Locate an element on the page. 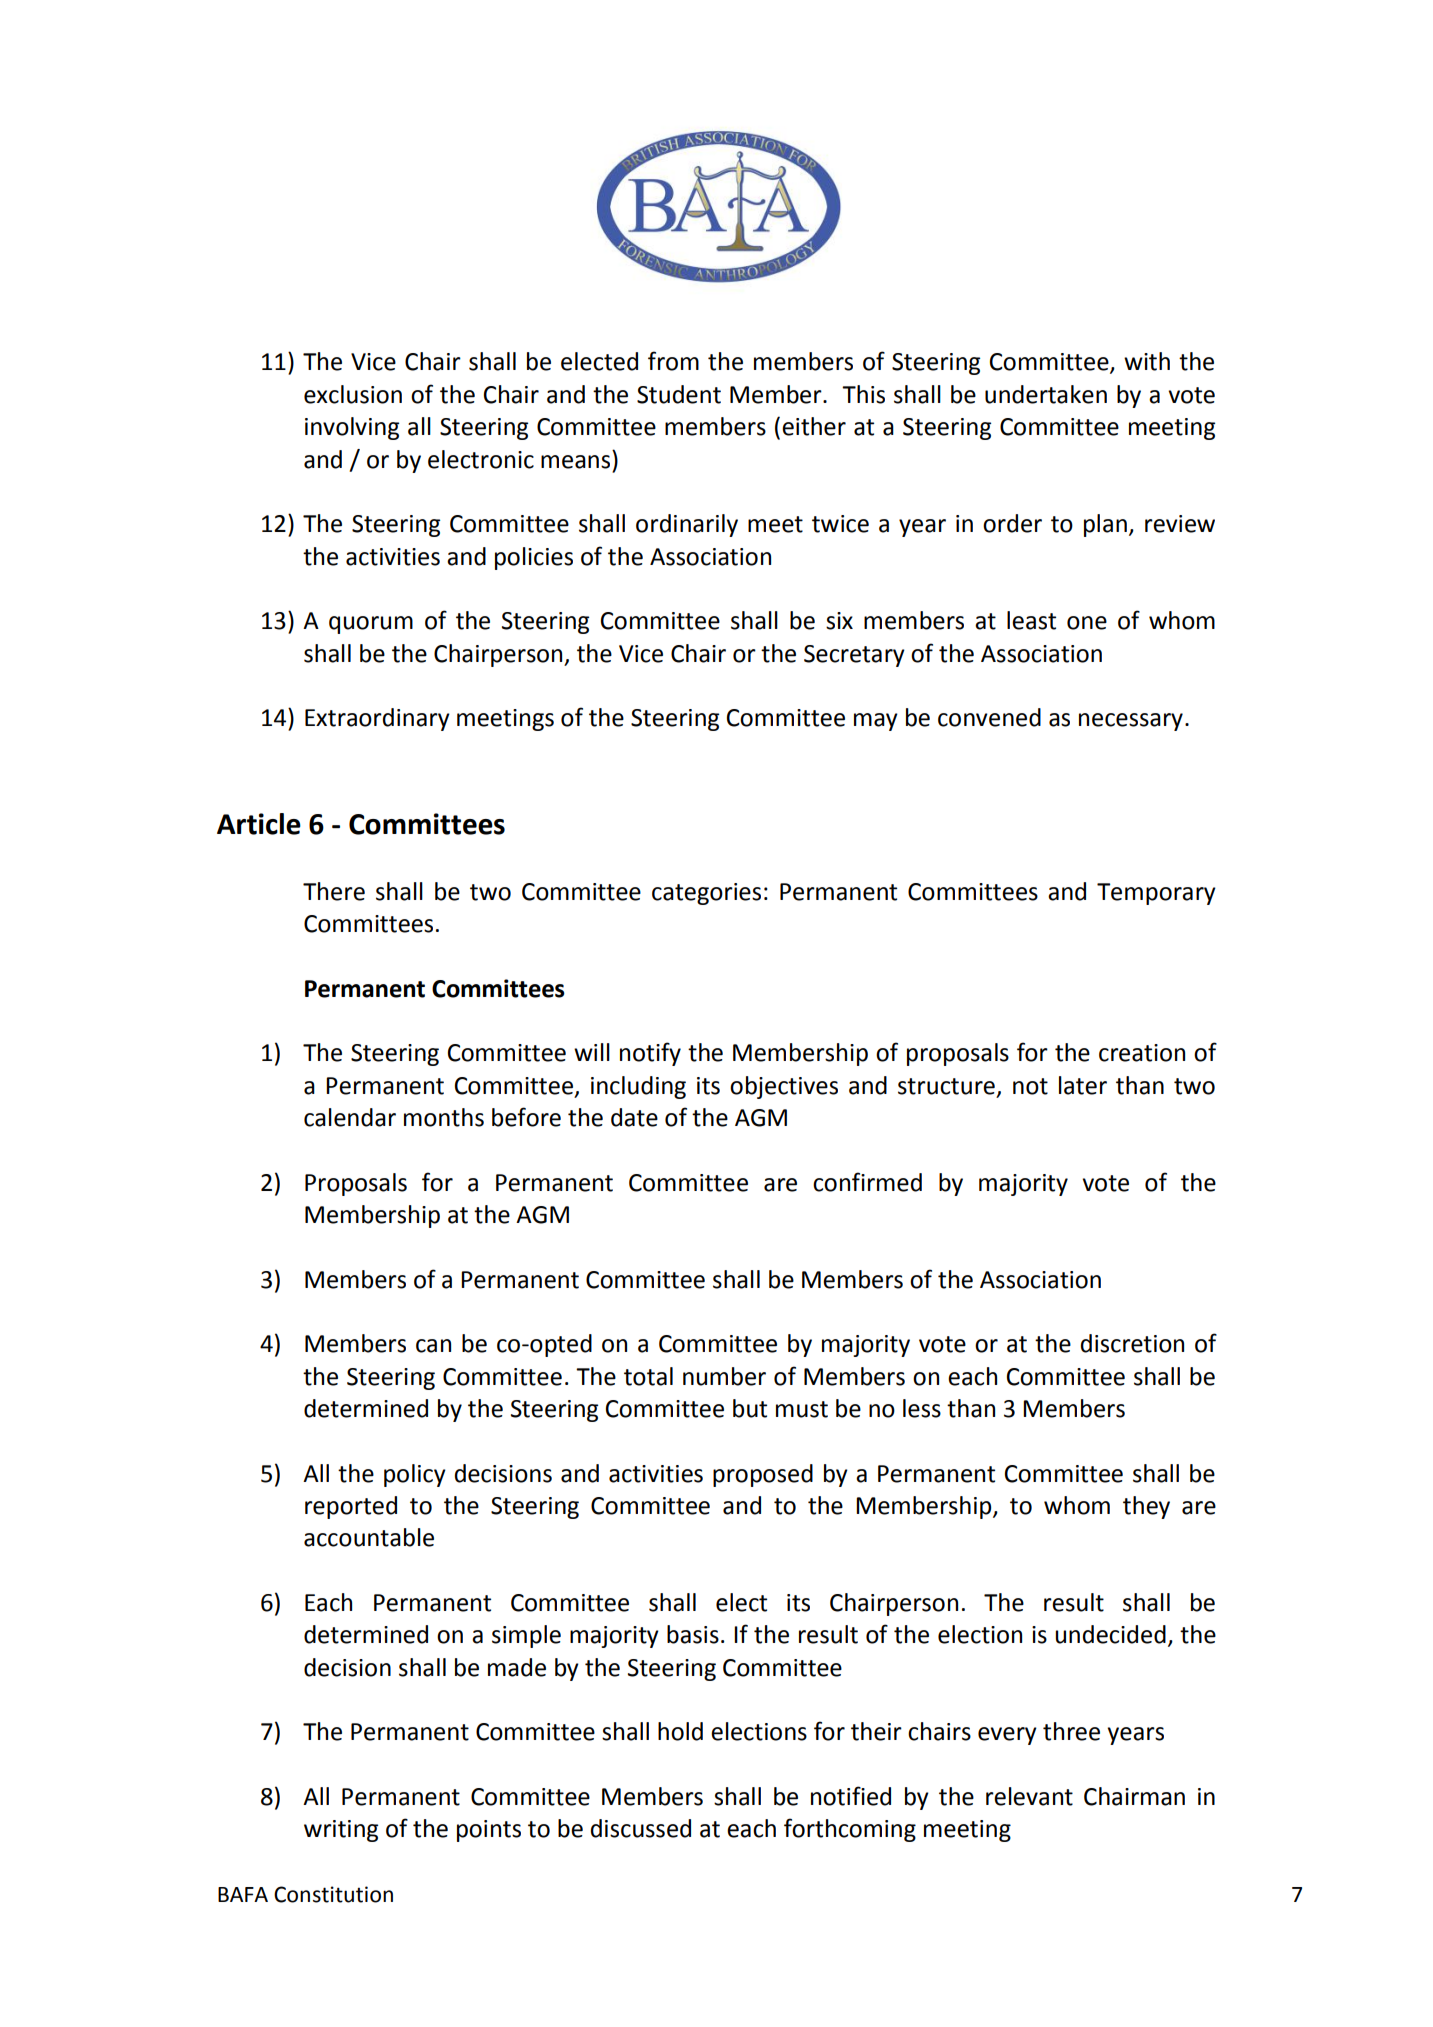  discussed is located at coordinates (641, 1828).
